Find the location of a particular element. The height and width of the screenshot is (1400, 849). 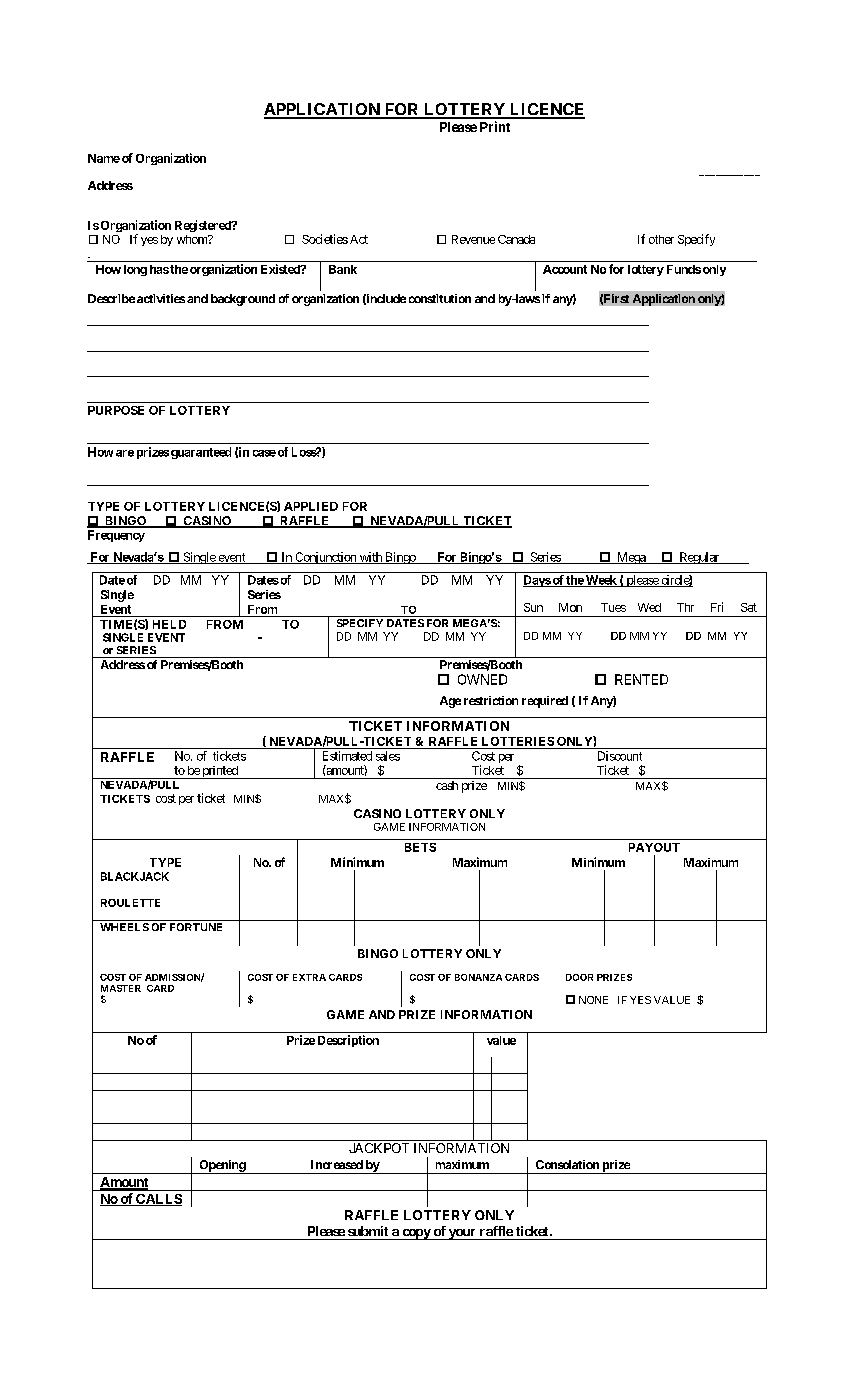

APPLIED is located at coordinates (311, 506).
